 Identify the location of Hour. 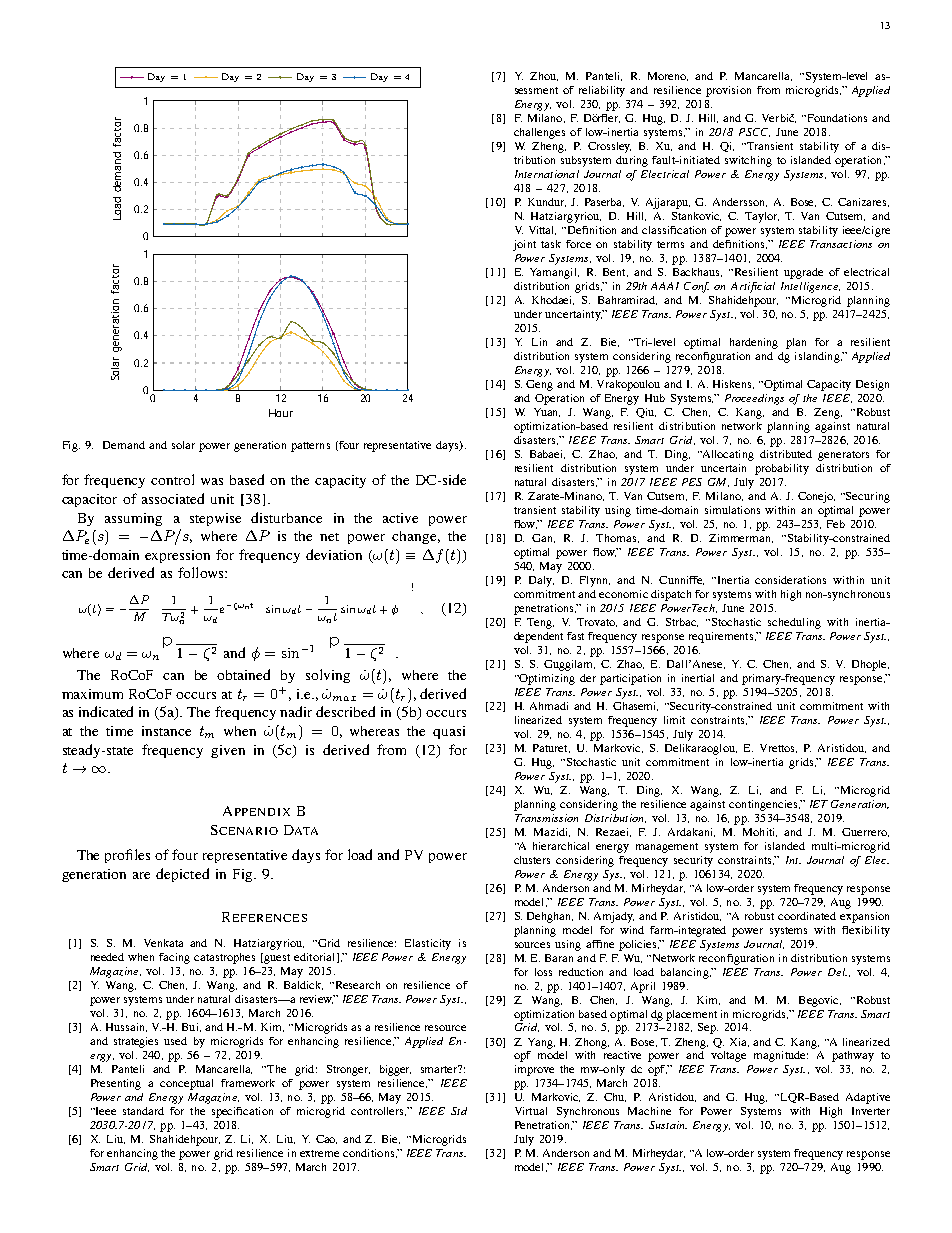
(281, 413).
